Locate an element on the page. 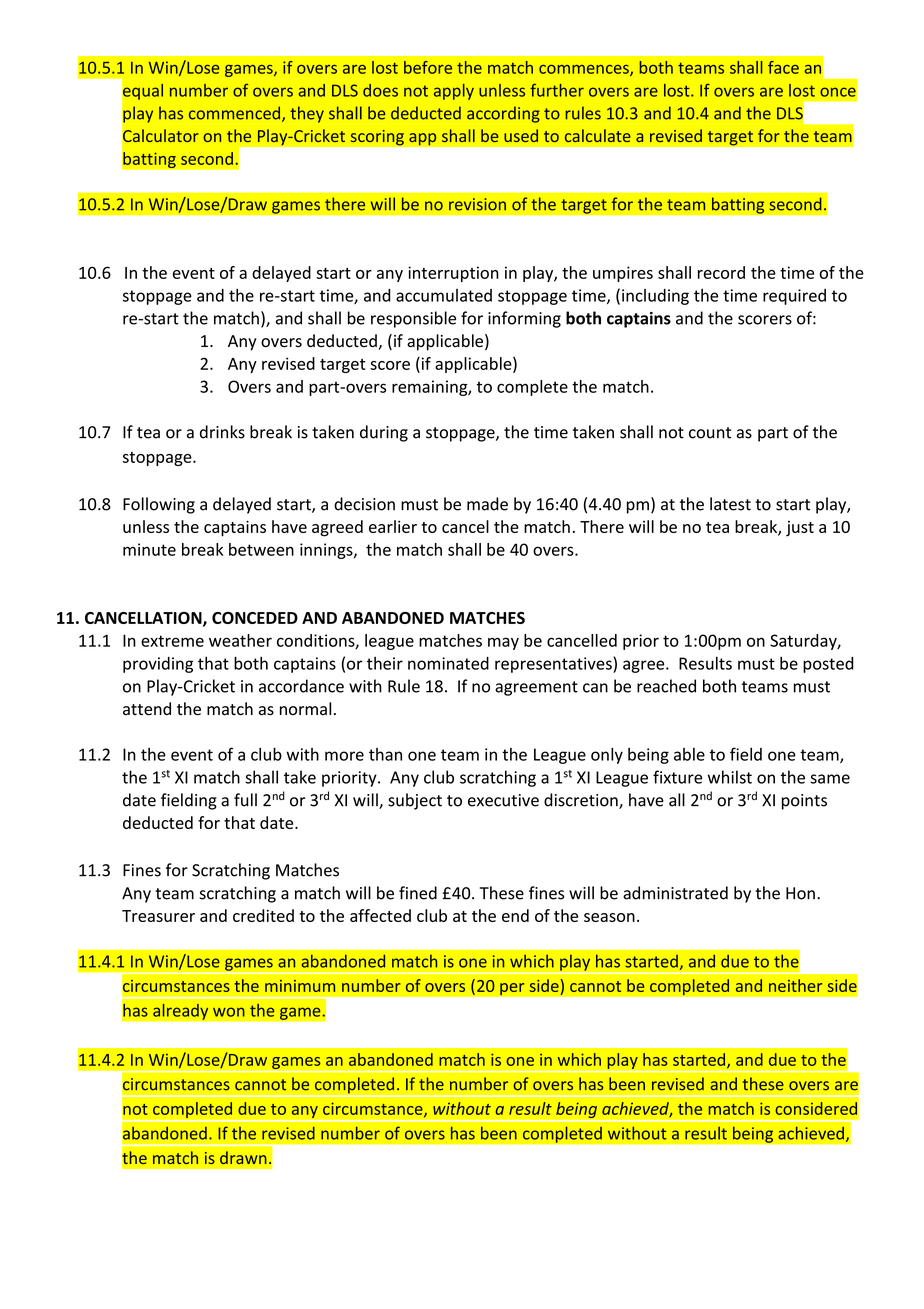  between is located at coordinates (261, 549).
